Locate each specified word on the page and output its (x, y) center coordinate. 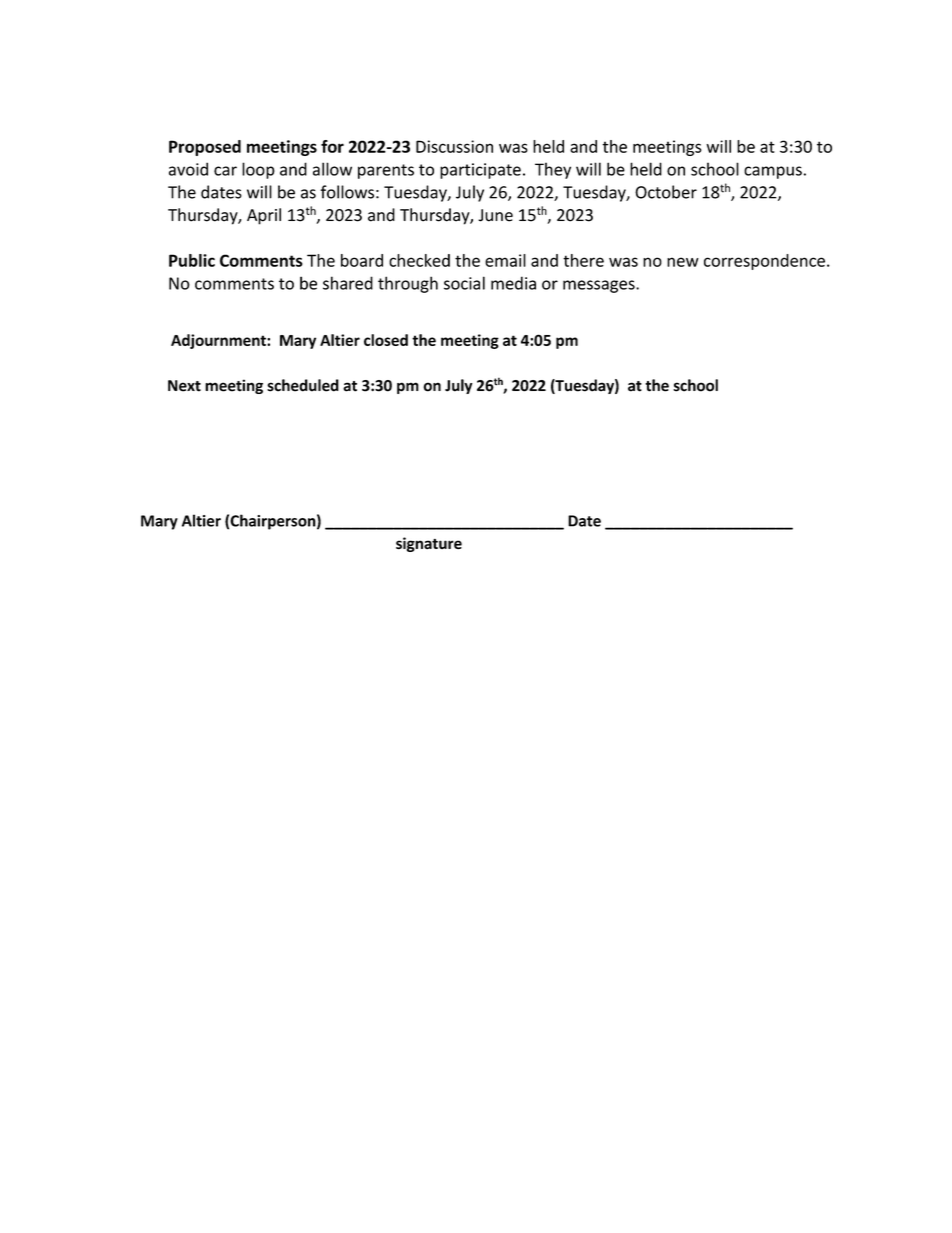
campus (773, 172)
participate (480, 171)
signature (429, 544)
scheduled (303, 385)
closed (386, 340)
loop (258, 170)
